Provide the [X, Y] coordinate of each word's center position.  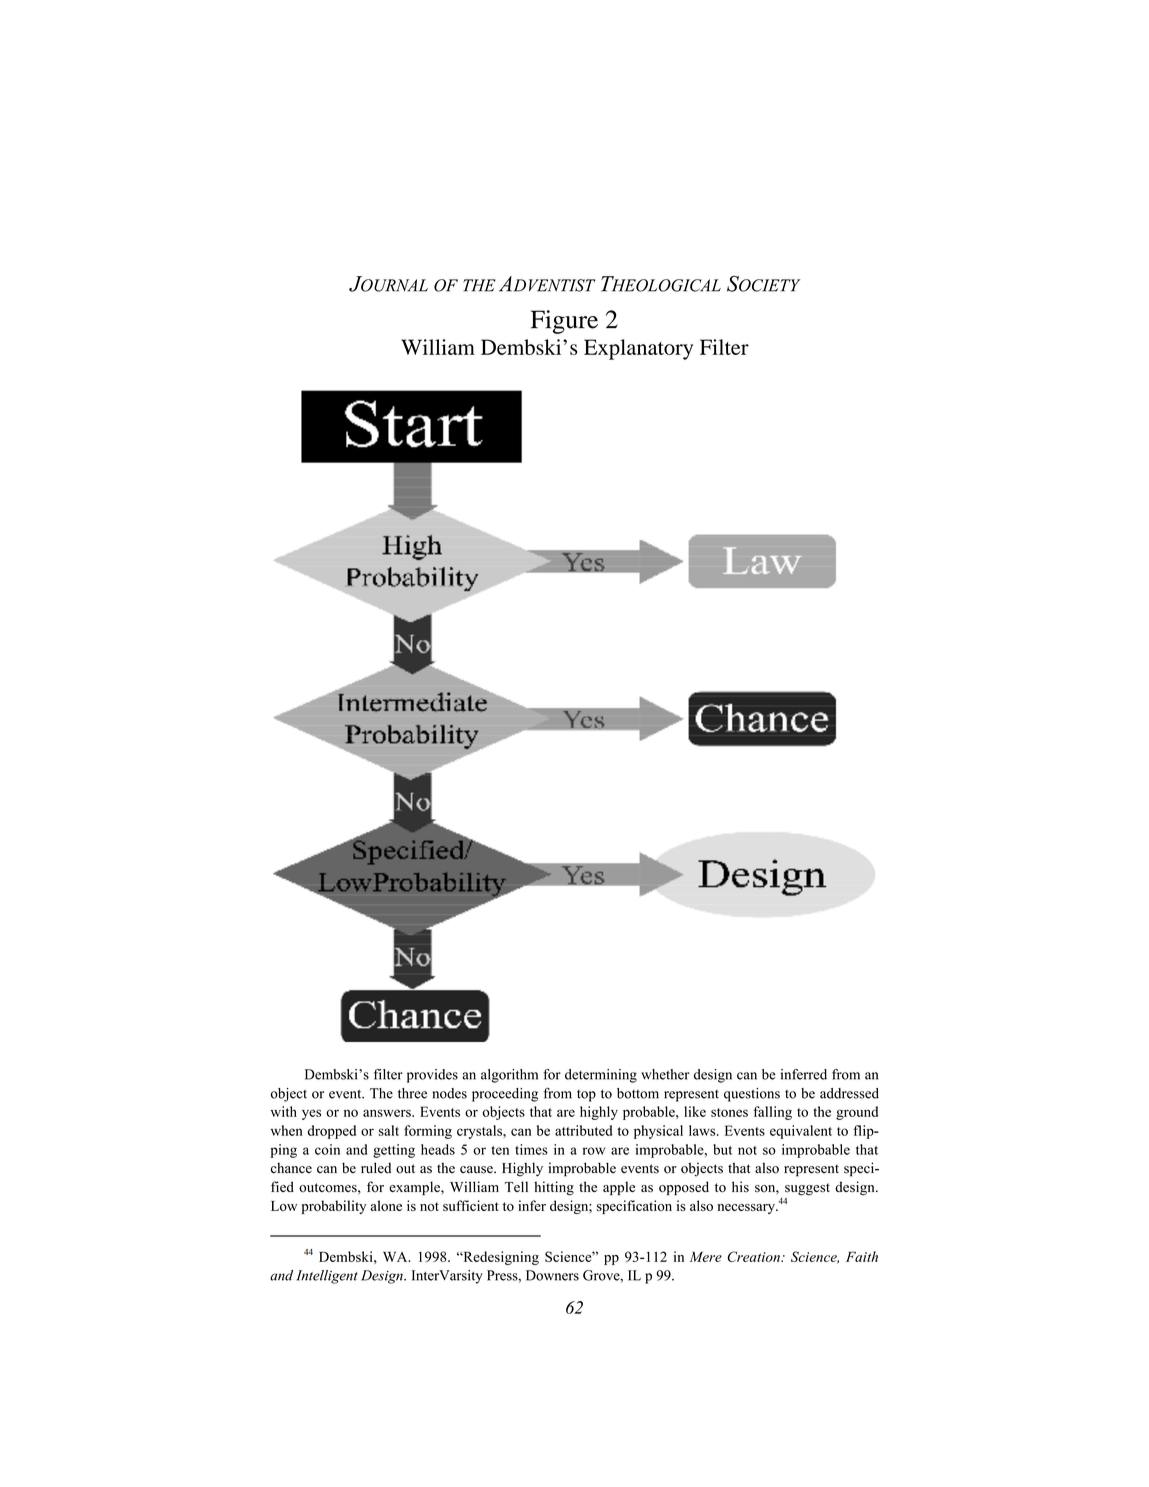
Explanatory [638, 349]
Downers [552, 1275]
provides [432, 1076]
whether [665, 1074]
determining [601, 1076]
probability [334, 1207]
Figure [564, 322]
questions [752, 1095]
